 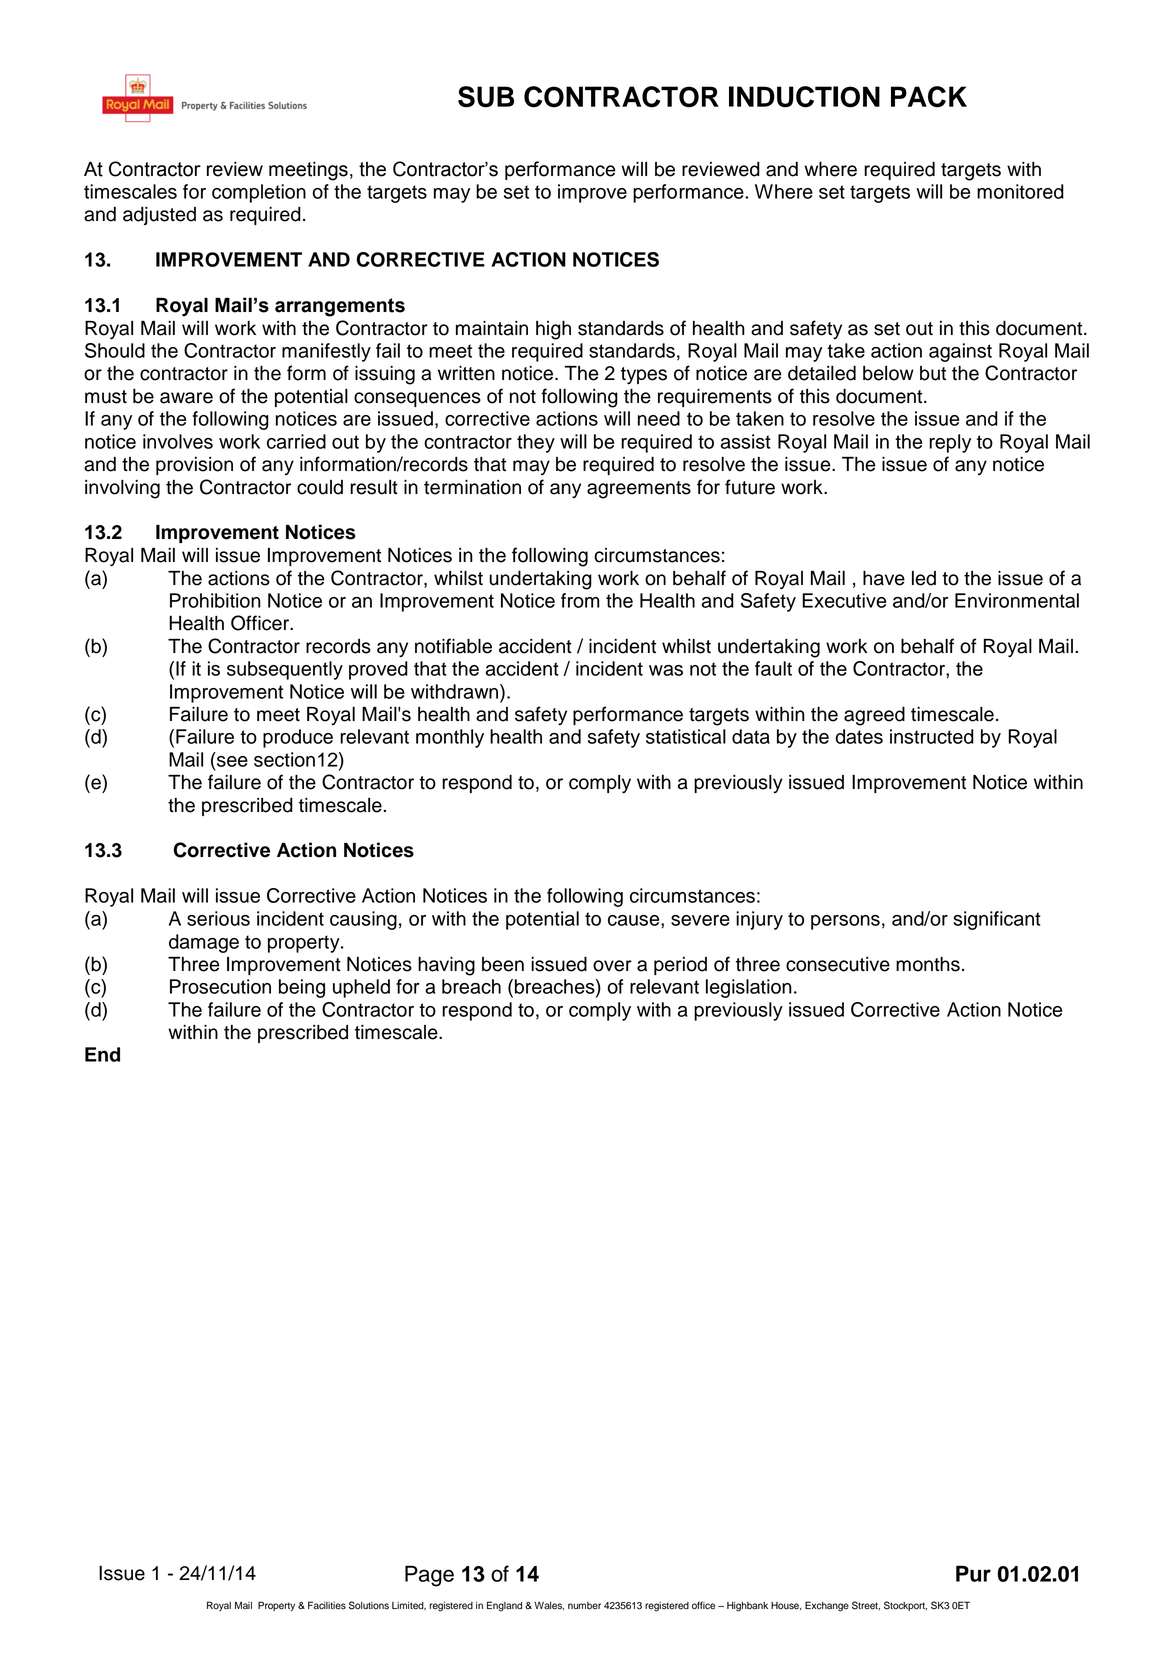 What do you see at coordinates (612, 966) in the screenshot?
I see `over` at bounding box center [612, 966].
